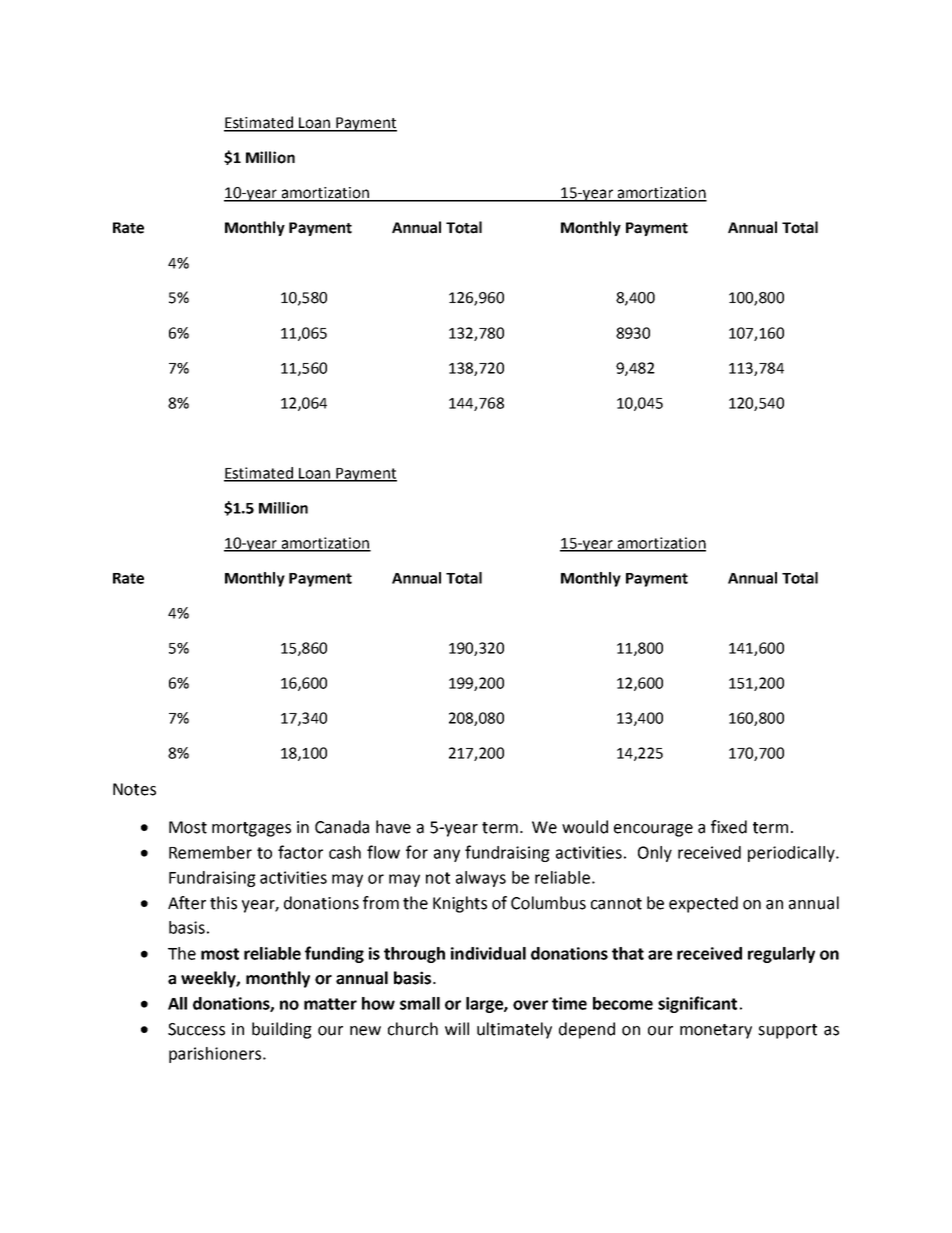 This screenshot has width=952, height=1233. What do you see at coordinates (703, 904) in the screenshot?
I see `expected` at bounding box center [703, 904].
